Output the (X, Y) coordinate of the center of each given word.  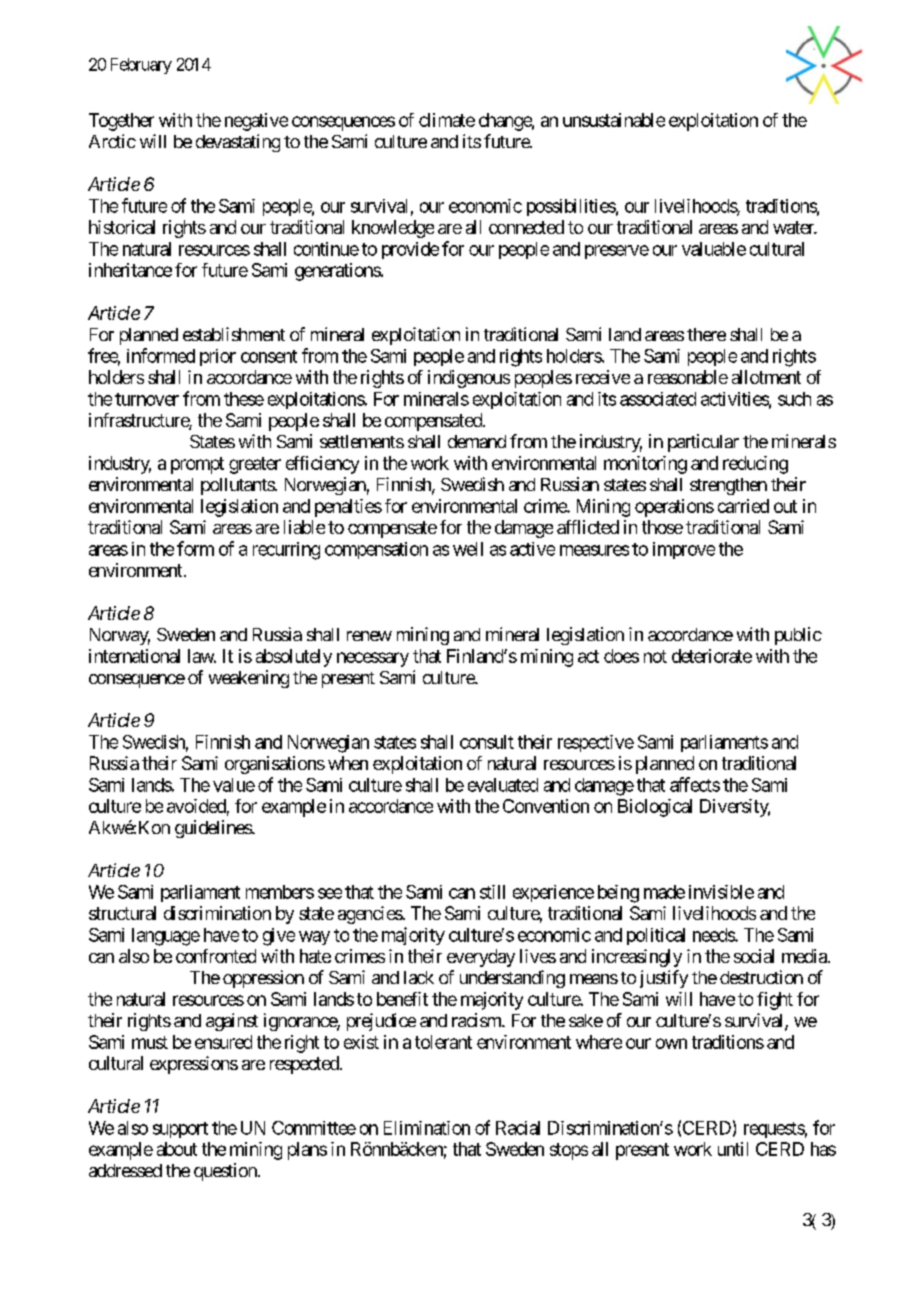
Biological (655, 808)
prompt (197, 465)
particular (703, 443)
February (141, 66)
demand (477, 441)
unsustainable (614, 120)
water (794, 227)
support (180, 1130)
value (234, 785)
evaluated (503, 785)
